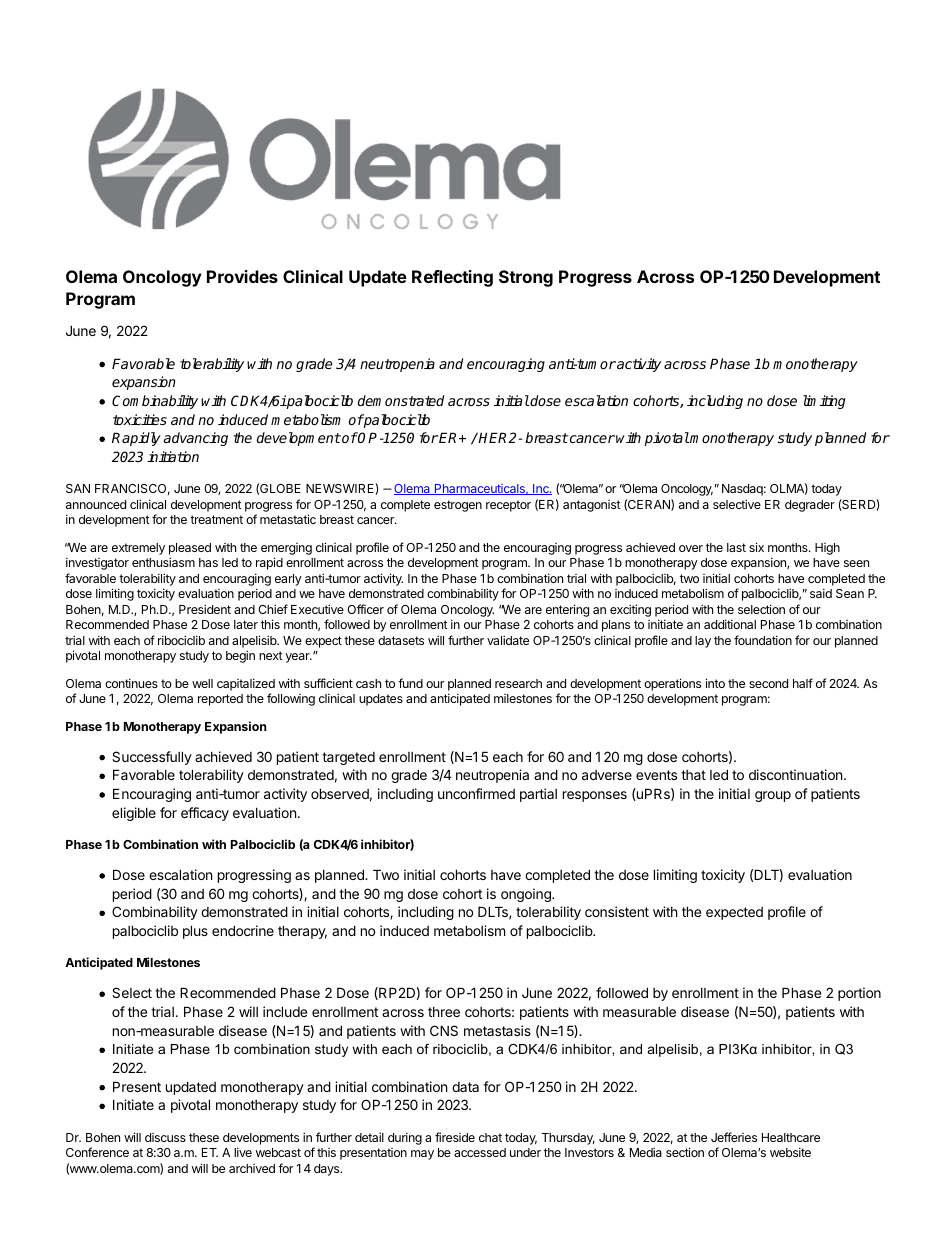 The width and height of the screenshot is (952, 1233). What do you see at coordinates (518, 683) in the screenshot?
I see `research` at bounding box center [518, 683].
